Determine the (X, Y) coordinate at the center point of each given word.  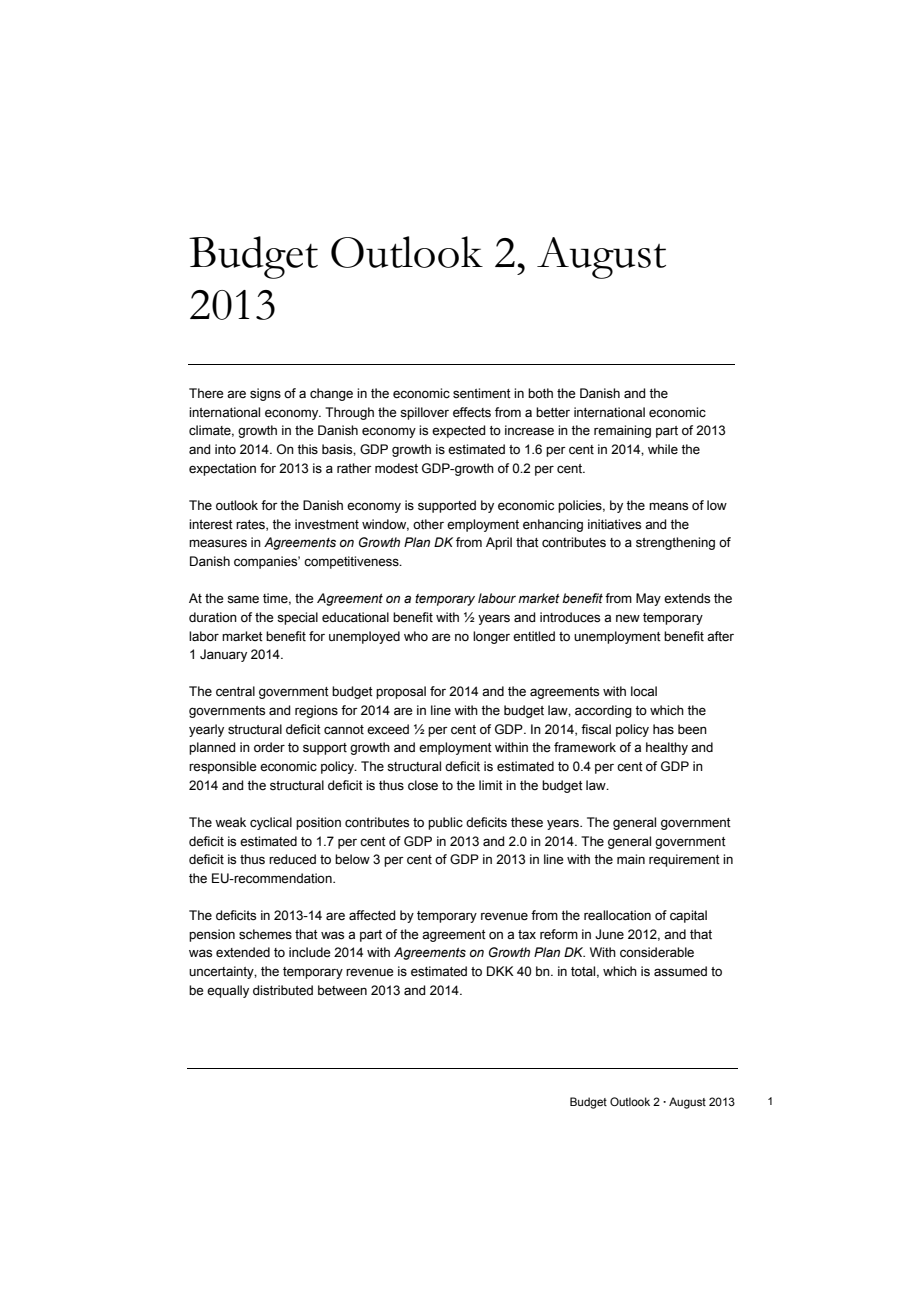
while (663, 449)
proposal (401, 692)
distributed (283, 990)
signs (265, 394)
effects (472, 412)
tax (527, 934)
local (644, 691)
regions (316, 711)
